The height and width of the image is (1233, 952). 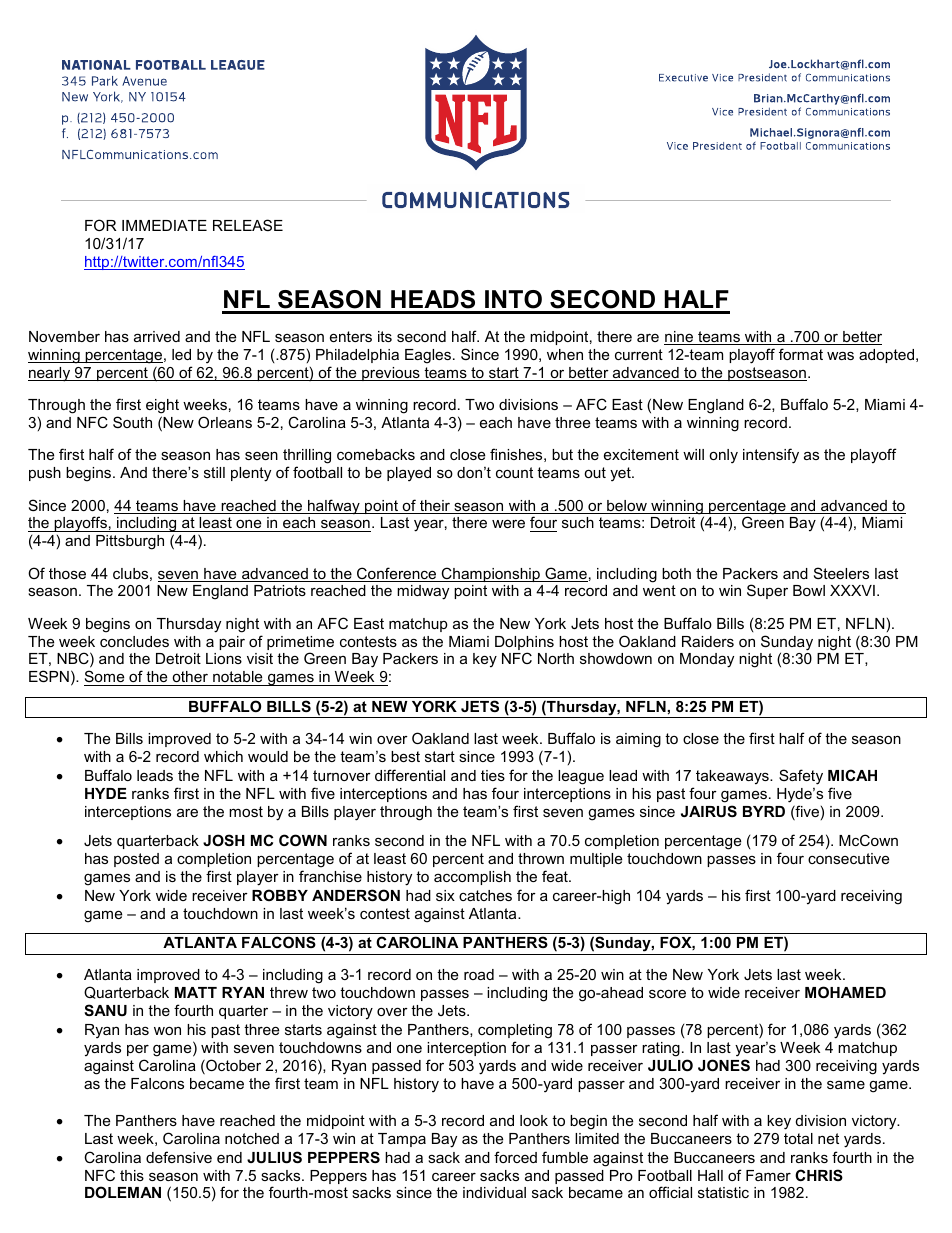 What do you see at coordinates (490, 574) in the image?
I see `Championship` at bounding box center [490, 574].
